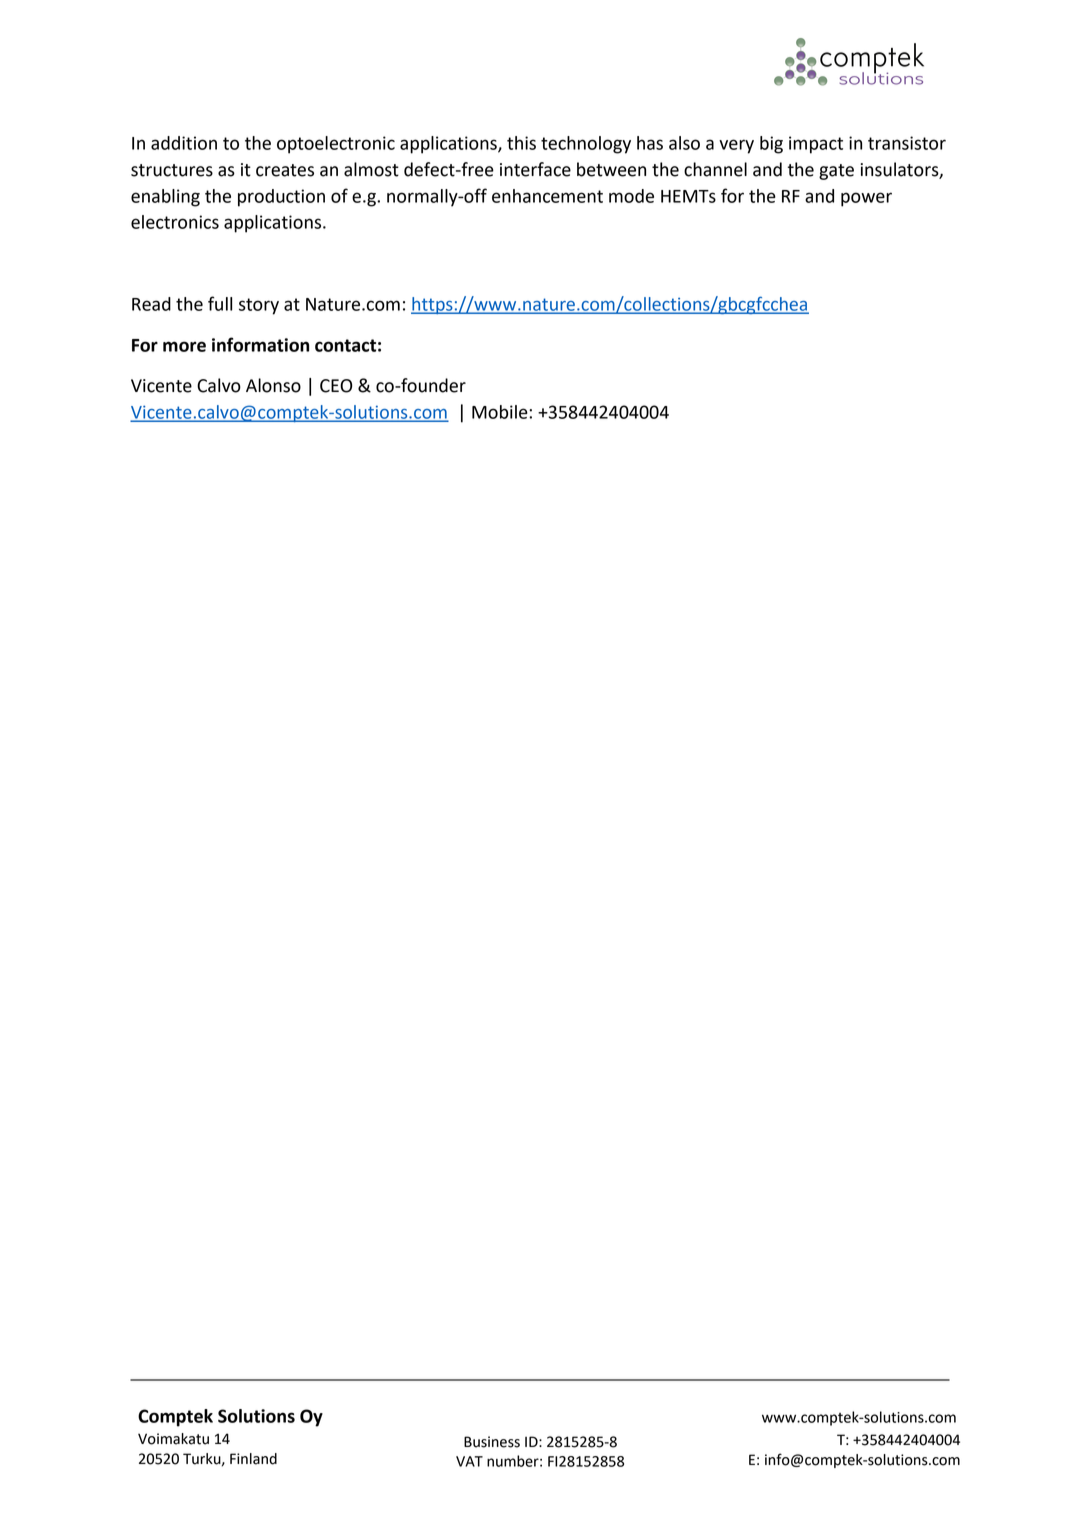  Describe the element at coordinates (253, 1459) in the image. I see `Finland` at that location.
